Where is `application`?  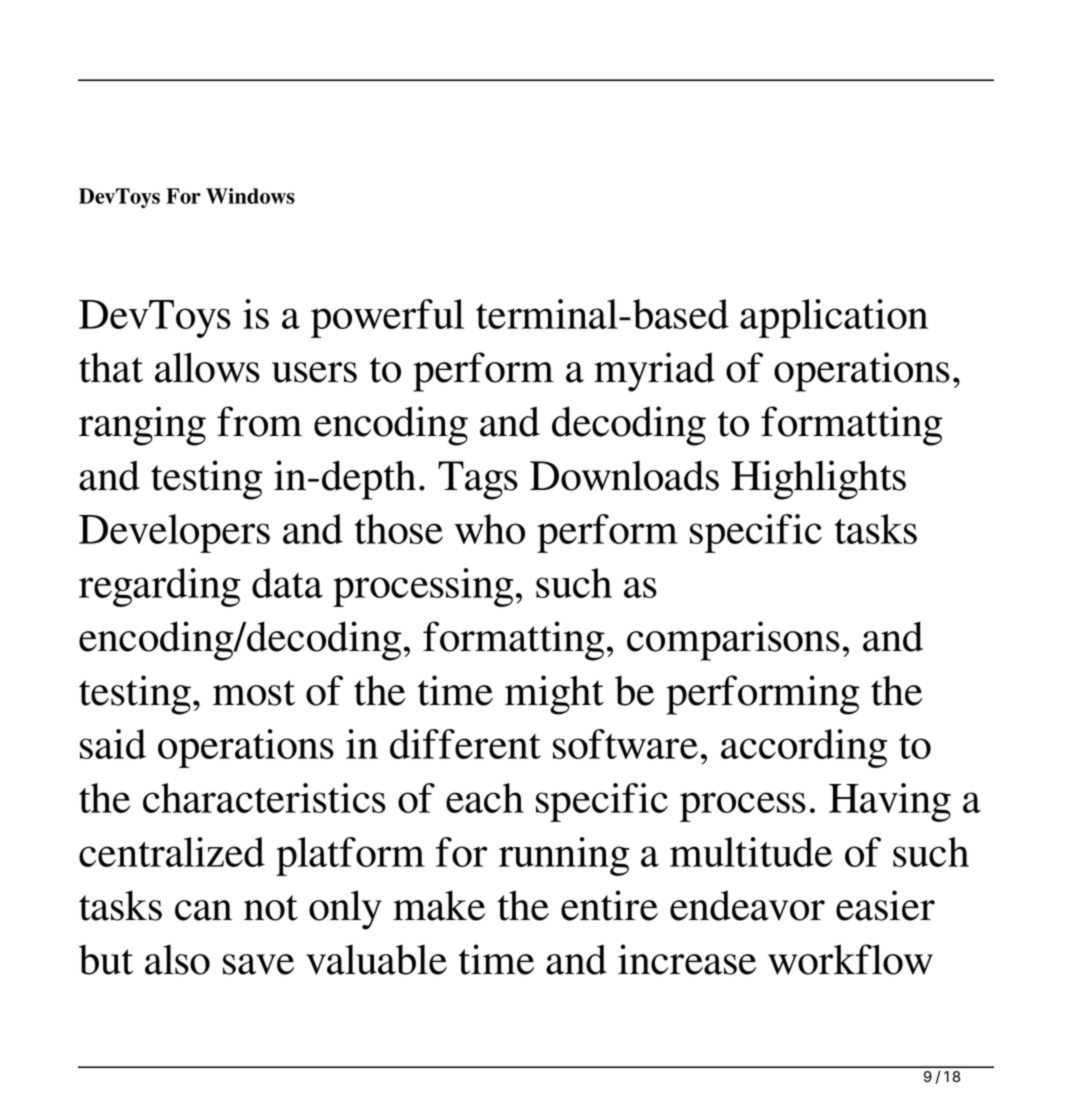
application is located at coordinates (834, 318).
